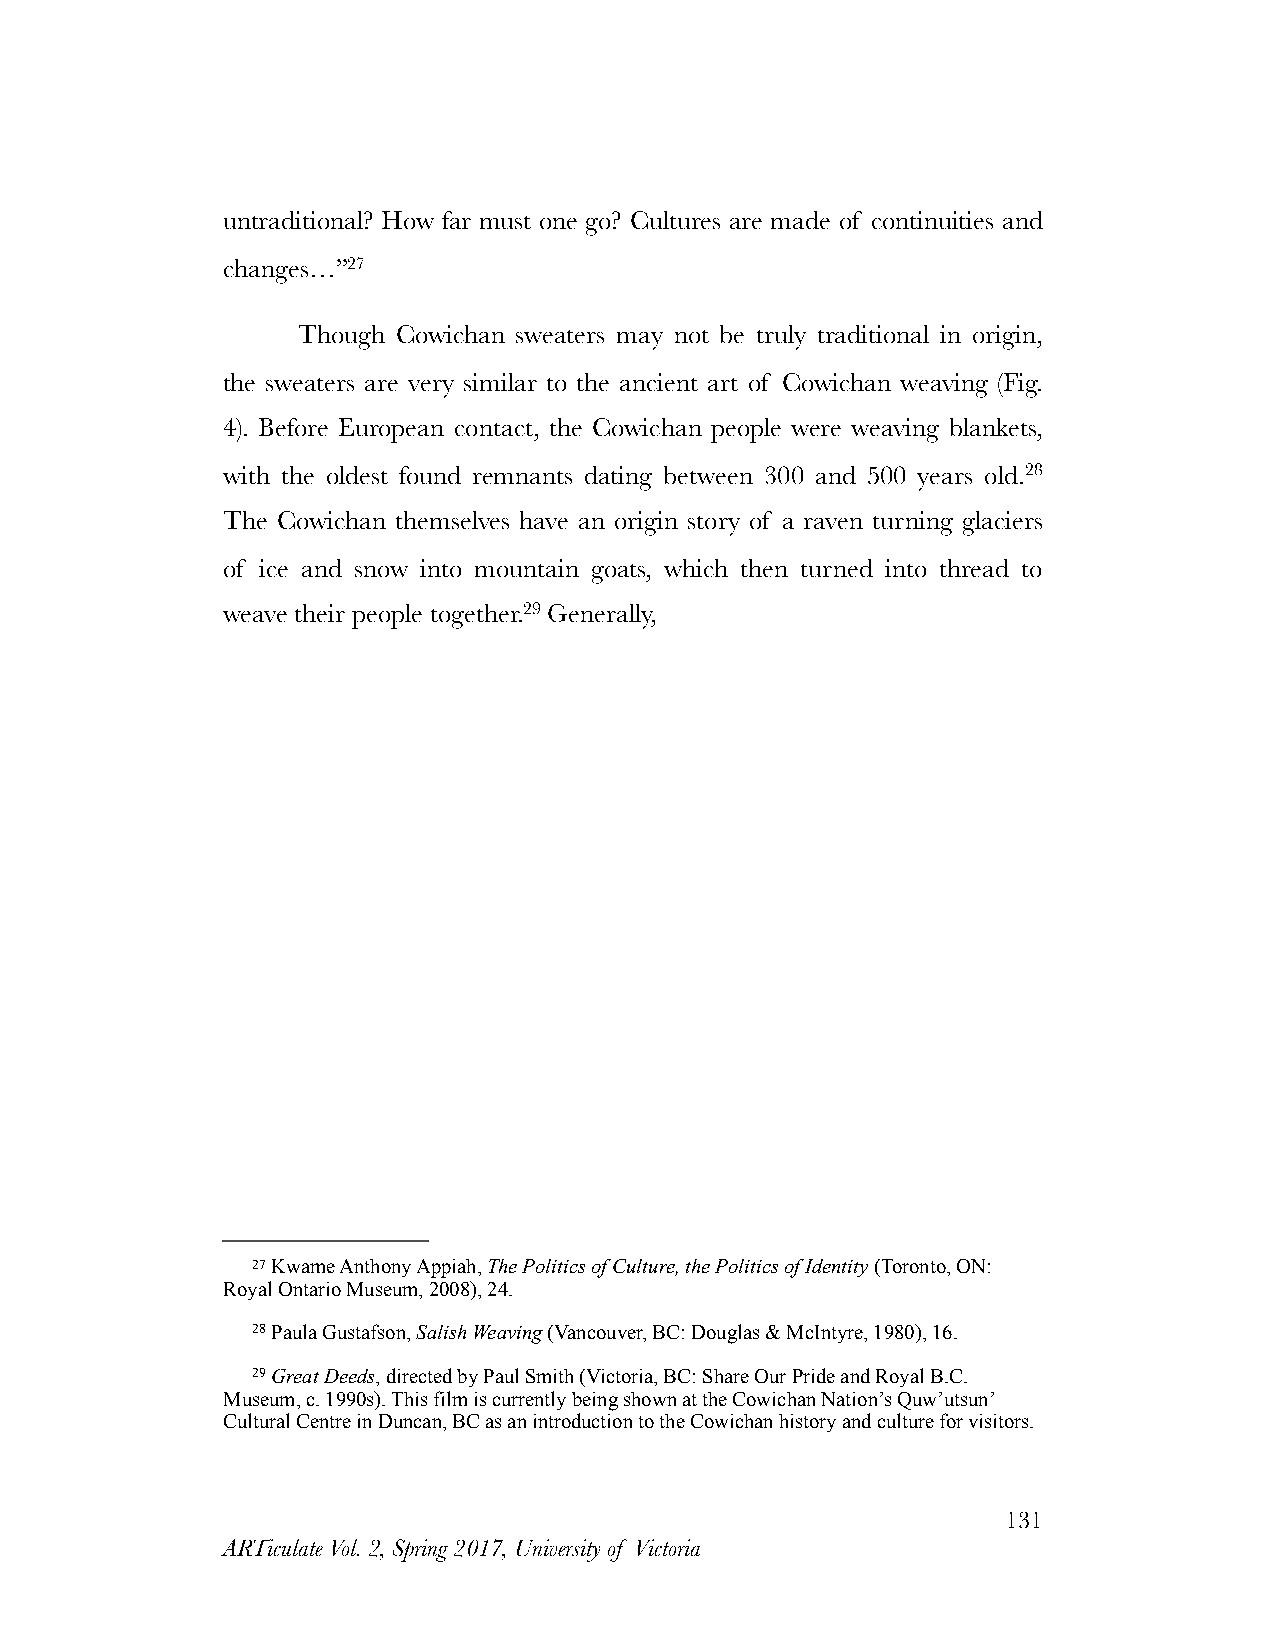  Describe the element at coordinates (913, 1266) in the screenshot. I see `Toronto` at that location.
